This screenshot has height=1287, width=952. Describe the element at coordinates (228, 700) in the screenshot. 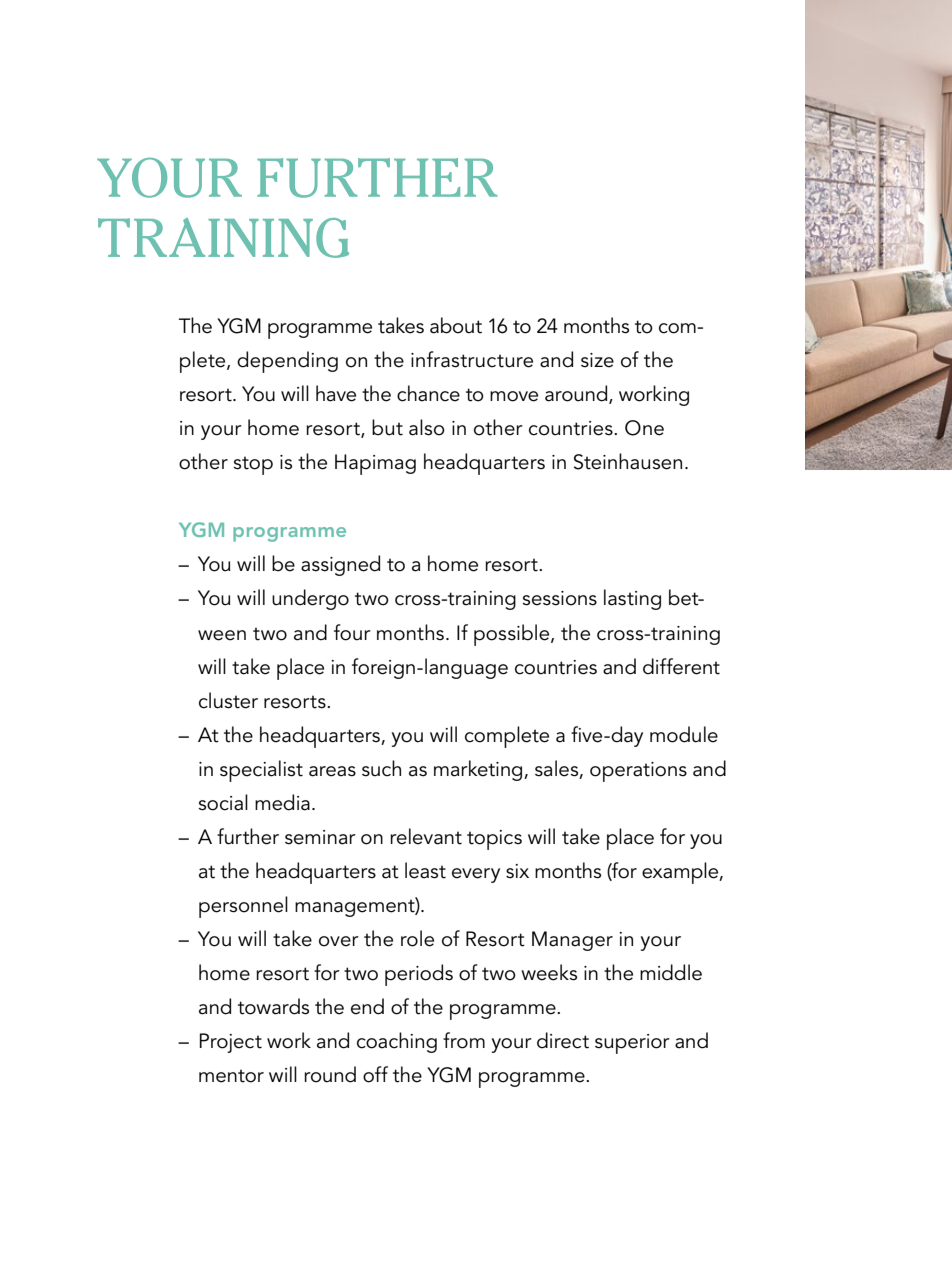

I see `cluster` at that location.
